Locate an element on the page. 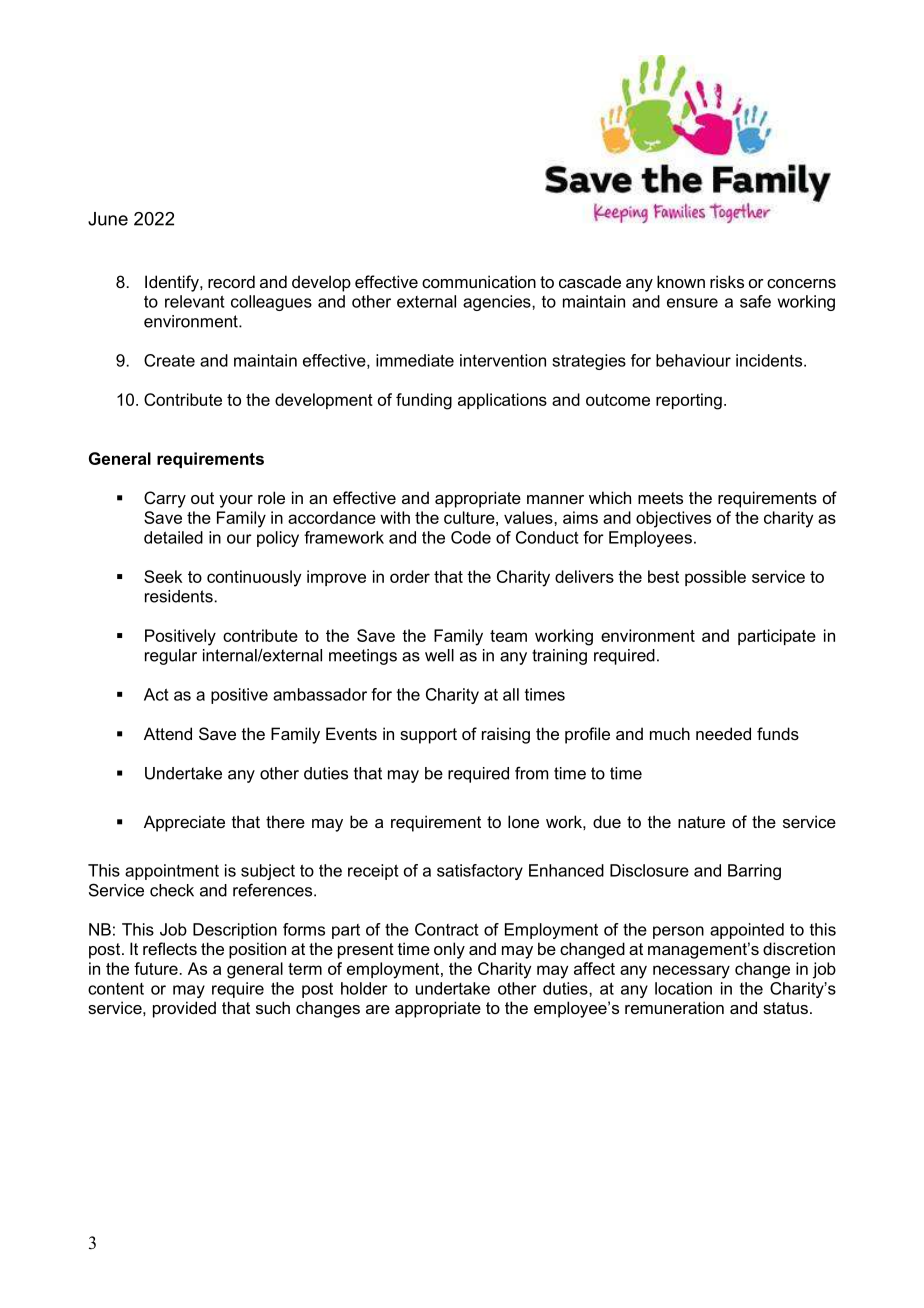  possible is located at coordinates (715, 578).
